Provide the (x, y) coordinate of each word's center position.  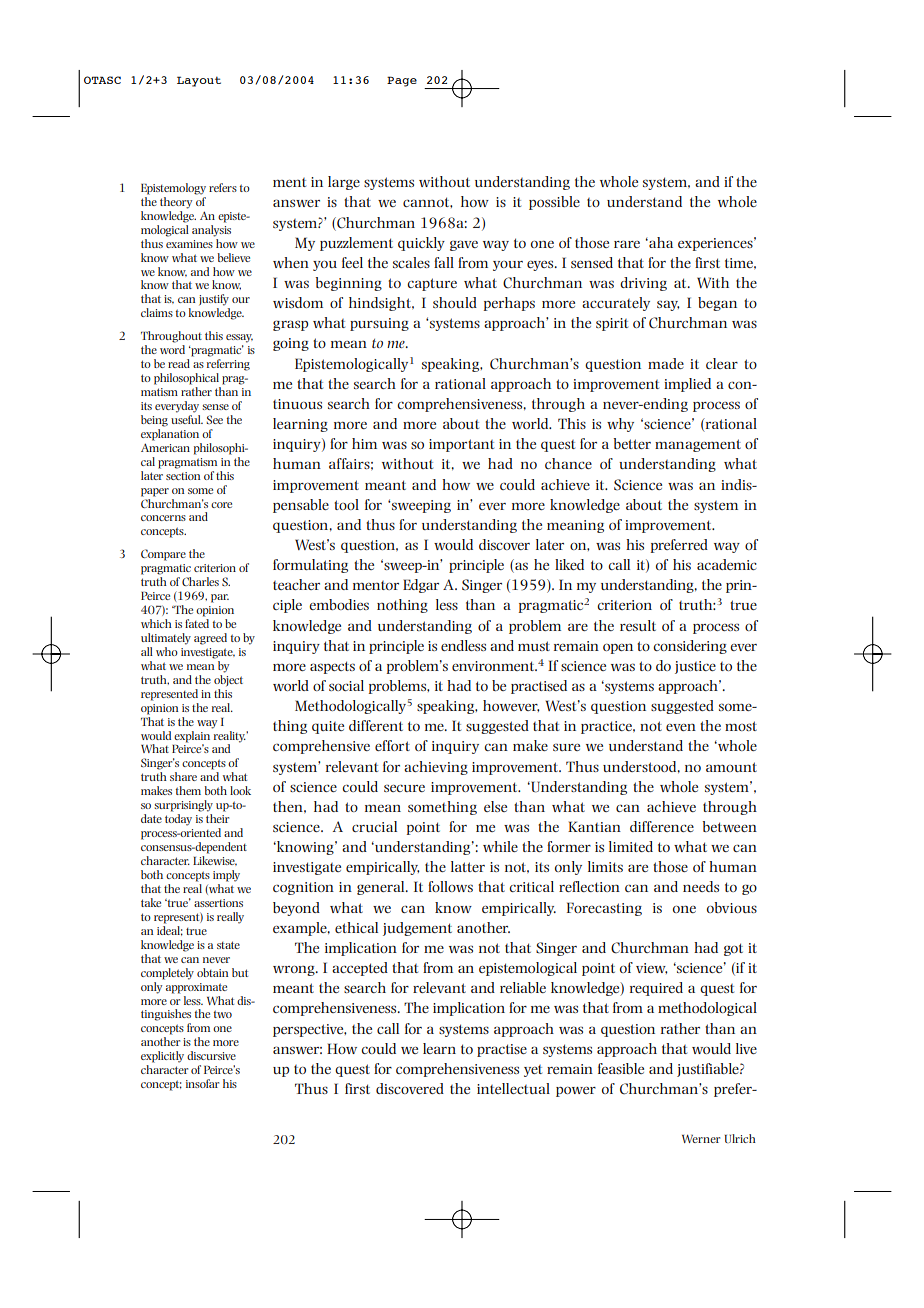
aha (660, 242)
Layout (199, 81)
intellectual (513, 1088)
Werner (701, 1139)
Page (402, 81)
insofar (202, 1083)
